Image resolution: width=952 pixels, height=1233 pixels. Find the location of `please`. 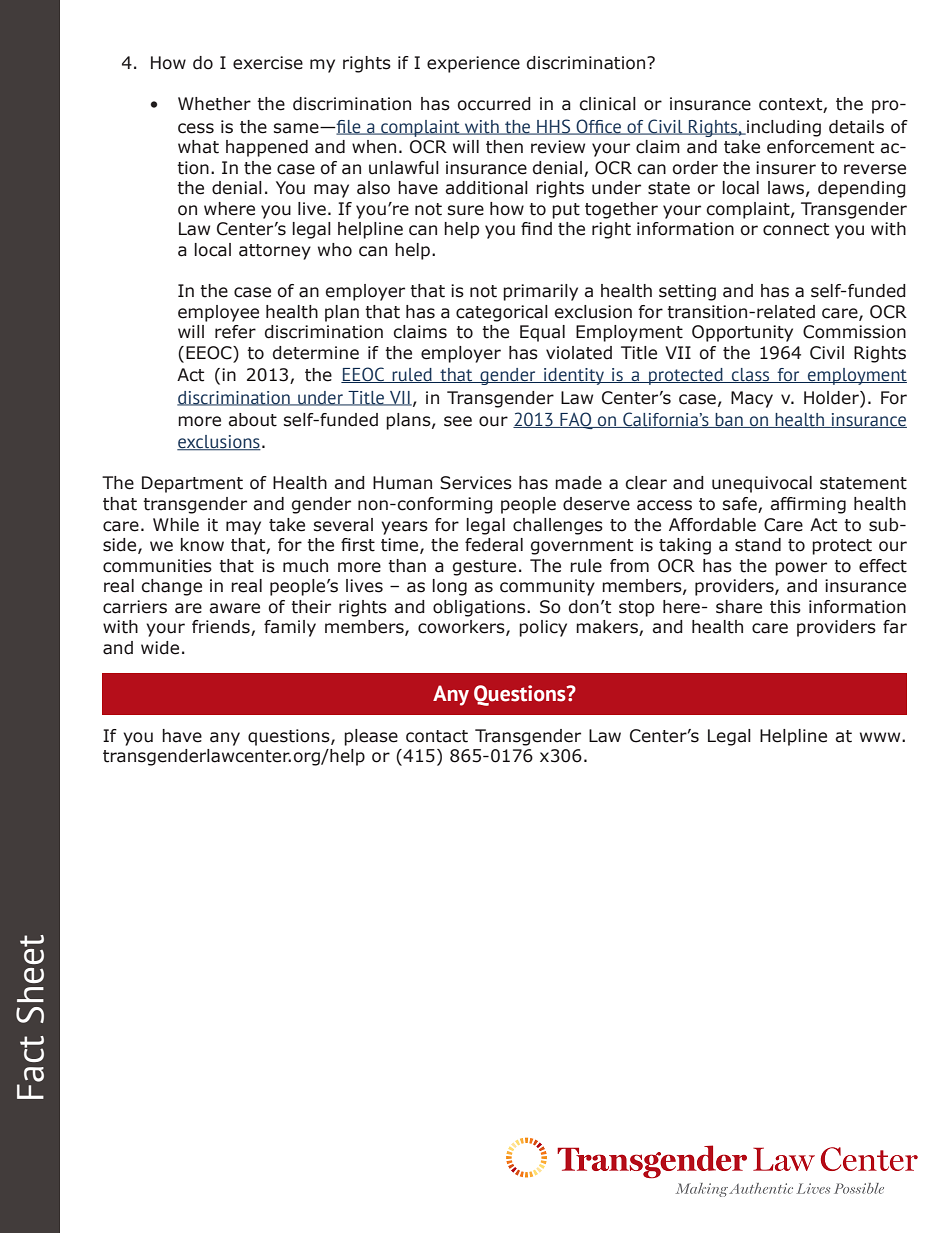

please is located at coordinates (371, 737).
